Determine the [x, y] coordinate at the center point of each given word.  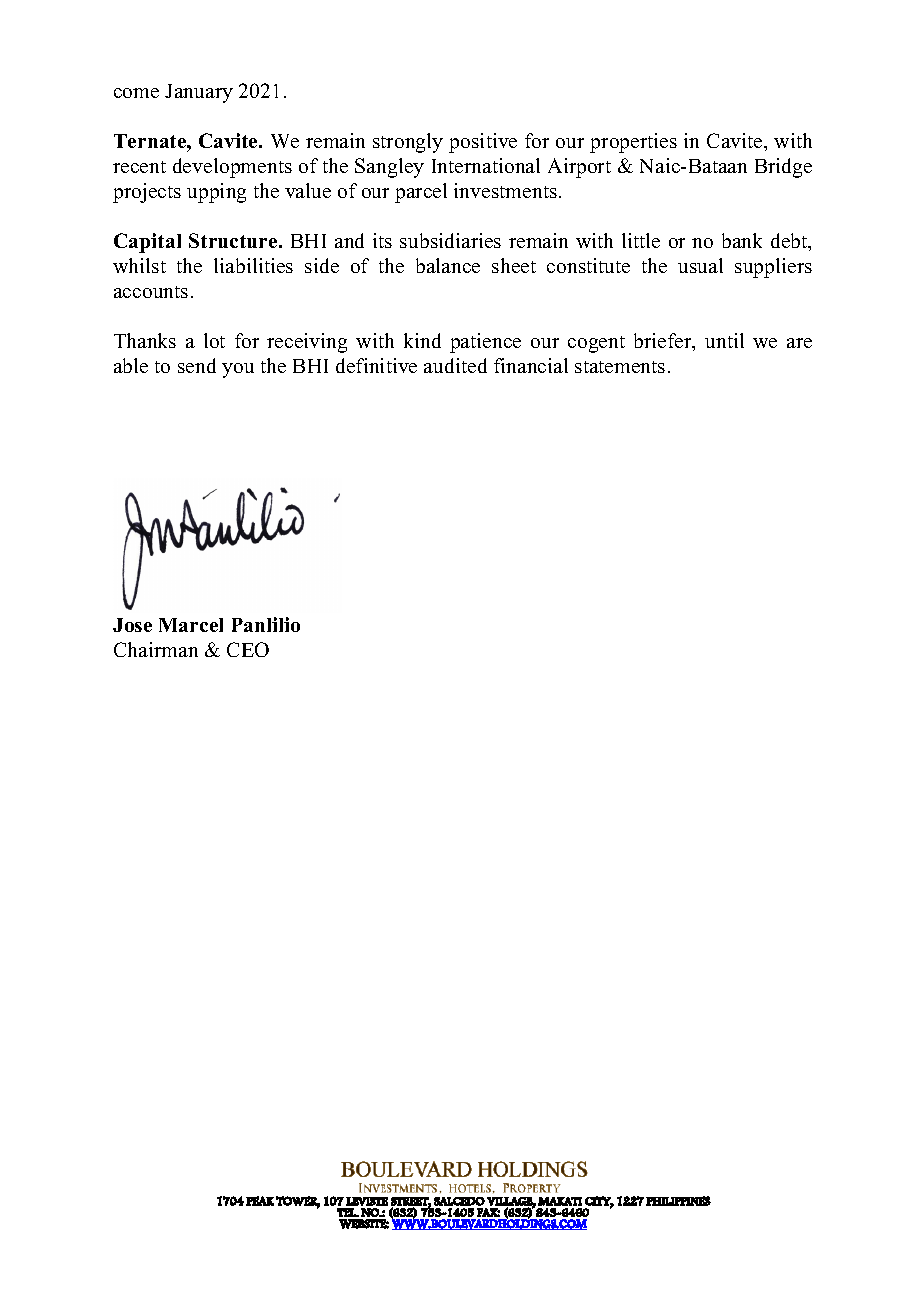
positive [483, 143]
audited [455, 365]
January [199, 93]
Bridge [783, 168]
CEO [248, 649]
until [724, 340]
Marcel [191, 625]
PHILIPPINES [678, 1201]
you [238, 370]
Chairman [156, 649]
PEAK [260, 1201]
